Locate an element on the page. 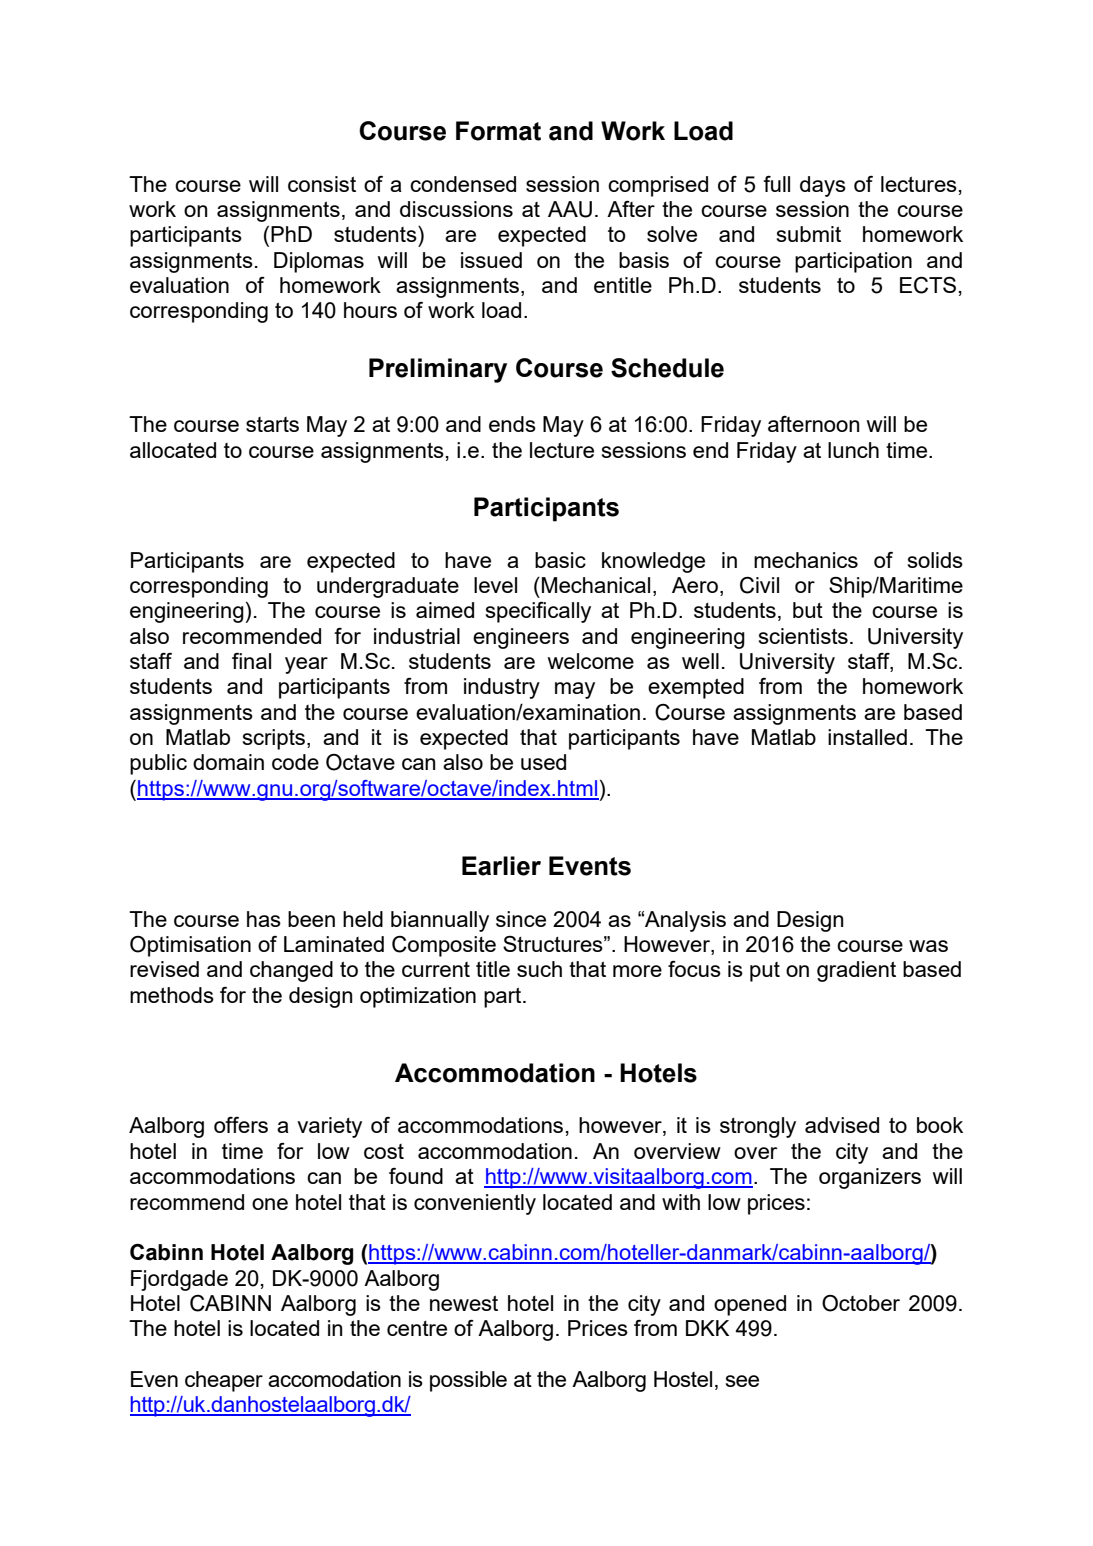 Image resolution: width=1093 pixels, height=1546 pixels. AAU is located at coordinates (570, 209).
